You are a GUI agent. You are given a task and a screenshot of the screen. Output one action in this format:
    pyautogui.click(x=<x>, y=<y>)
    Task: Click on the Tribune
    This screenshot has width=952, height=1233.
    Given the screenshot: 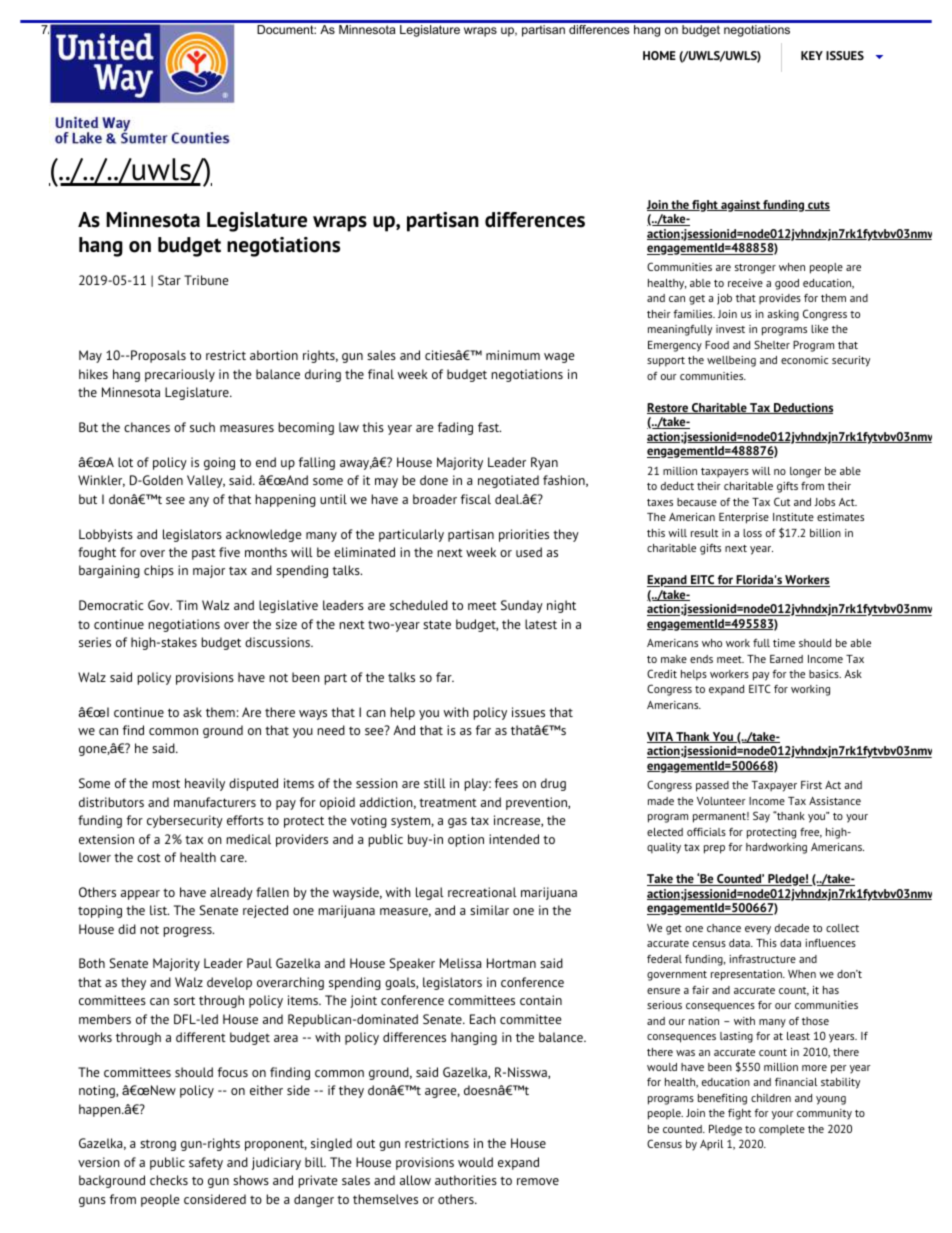 What is the action you would take?
    pyautogui.click(x=206, y=280)
